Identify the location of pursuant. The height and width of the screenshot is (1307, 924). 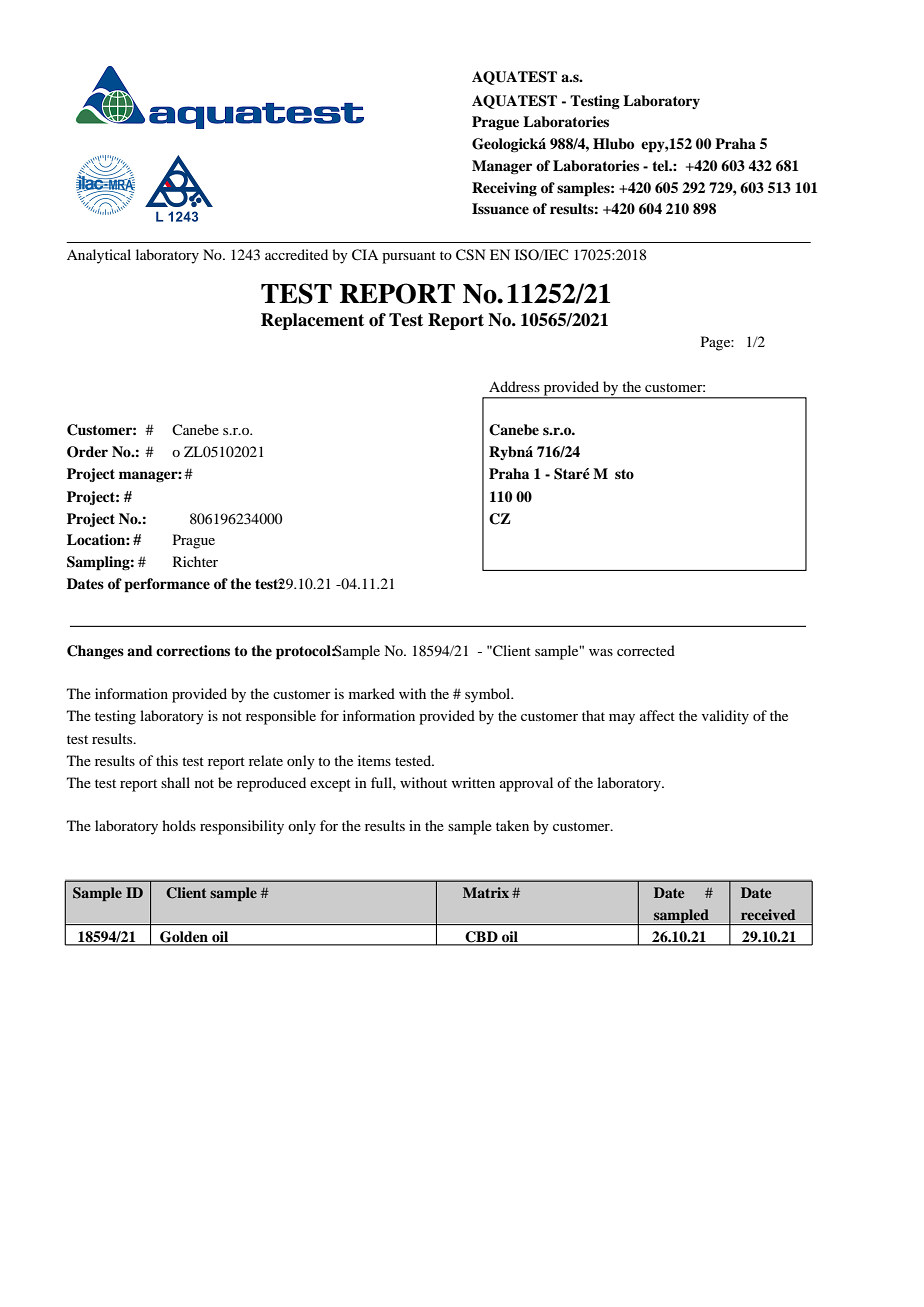
(409, 257).
